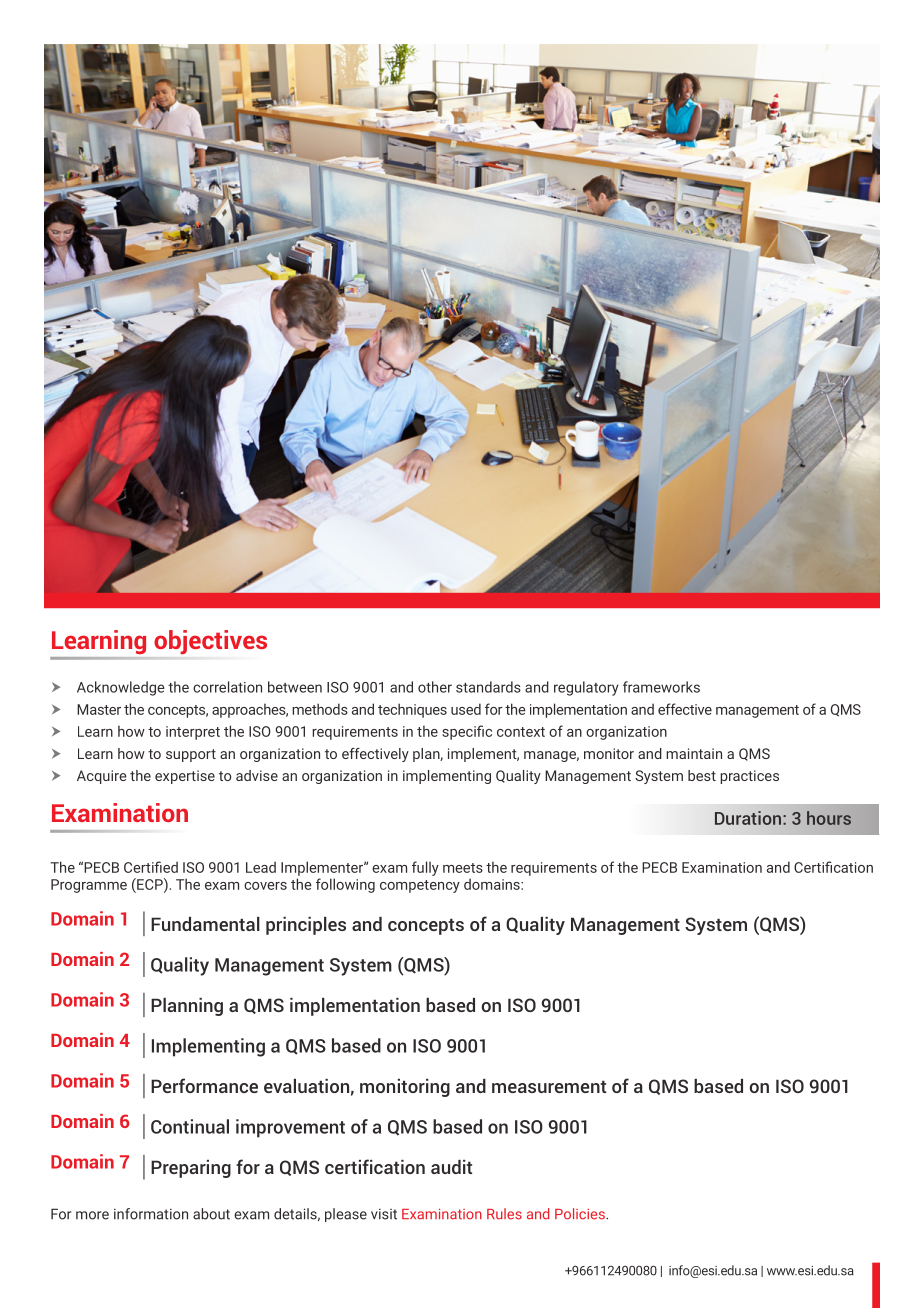 The image size is (924, 1308). I want to click on objectives, so click(210, 642).
